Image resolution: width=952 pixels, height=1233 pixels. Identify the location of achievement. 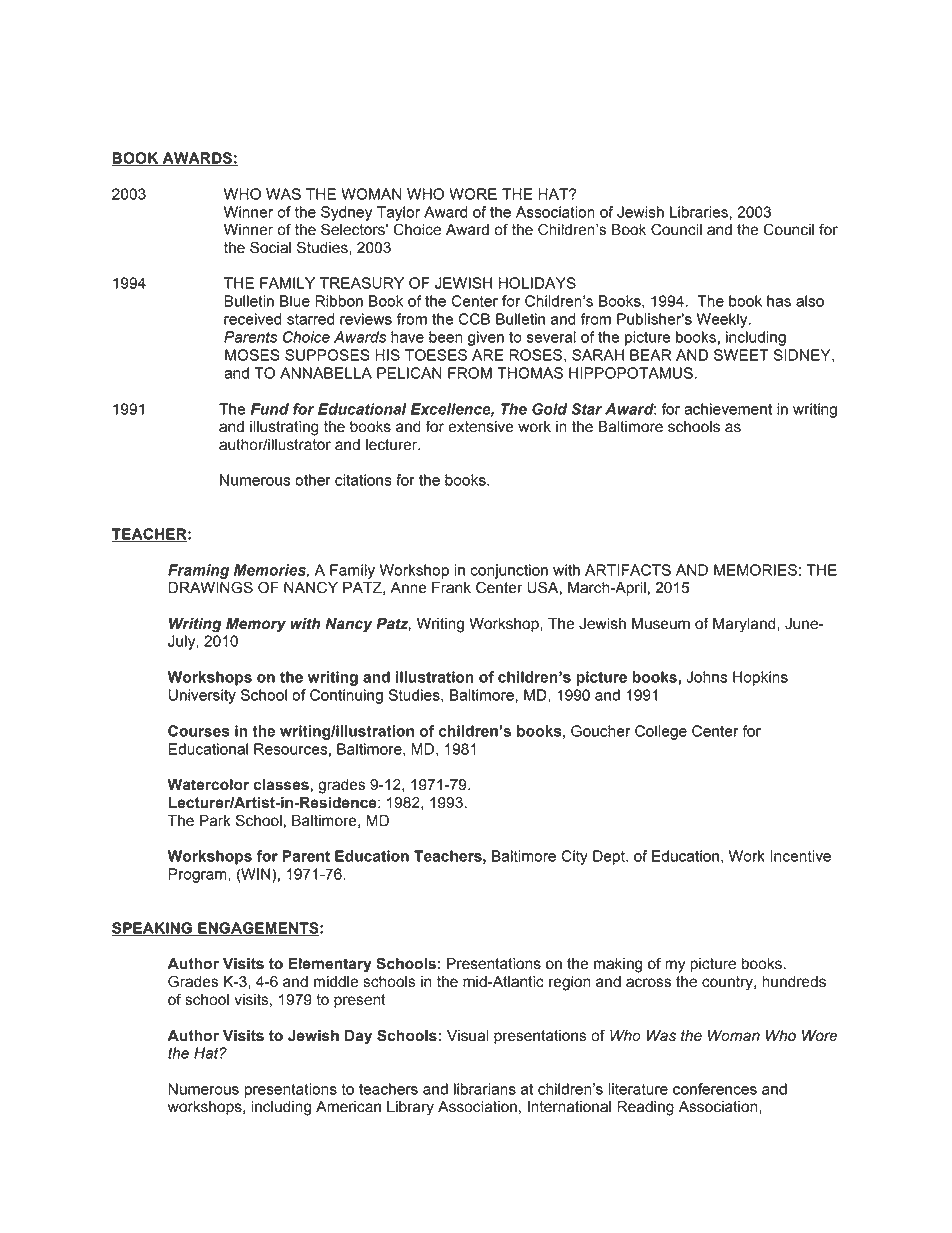
(728, 409).
